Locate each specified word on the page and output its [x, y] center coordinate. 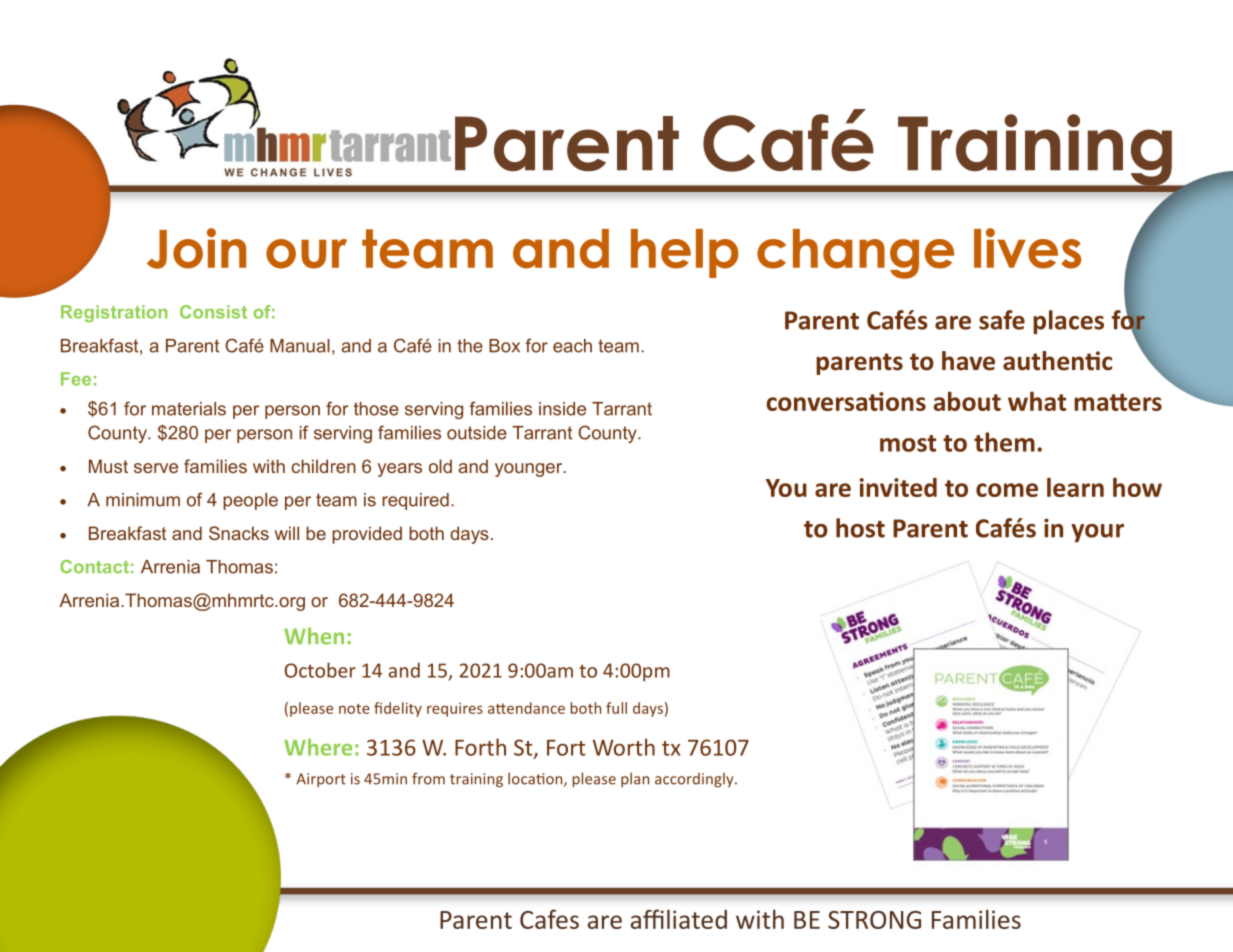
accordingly [695, 780]
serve [156, 468]
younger [530, 470]
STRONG [874, 920]
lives [1027, 248]
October [320, 670]
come [1007, 490]
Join [196, 248]
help [685, 253]
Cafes [549, 919]
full [616, 708]
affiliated [679, 919]
